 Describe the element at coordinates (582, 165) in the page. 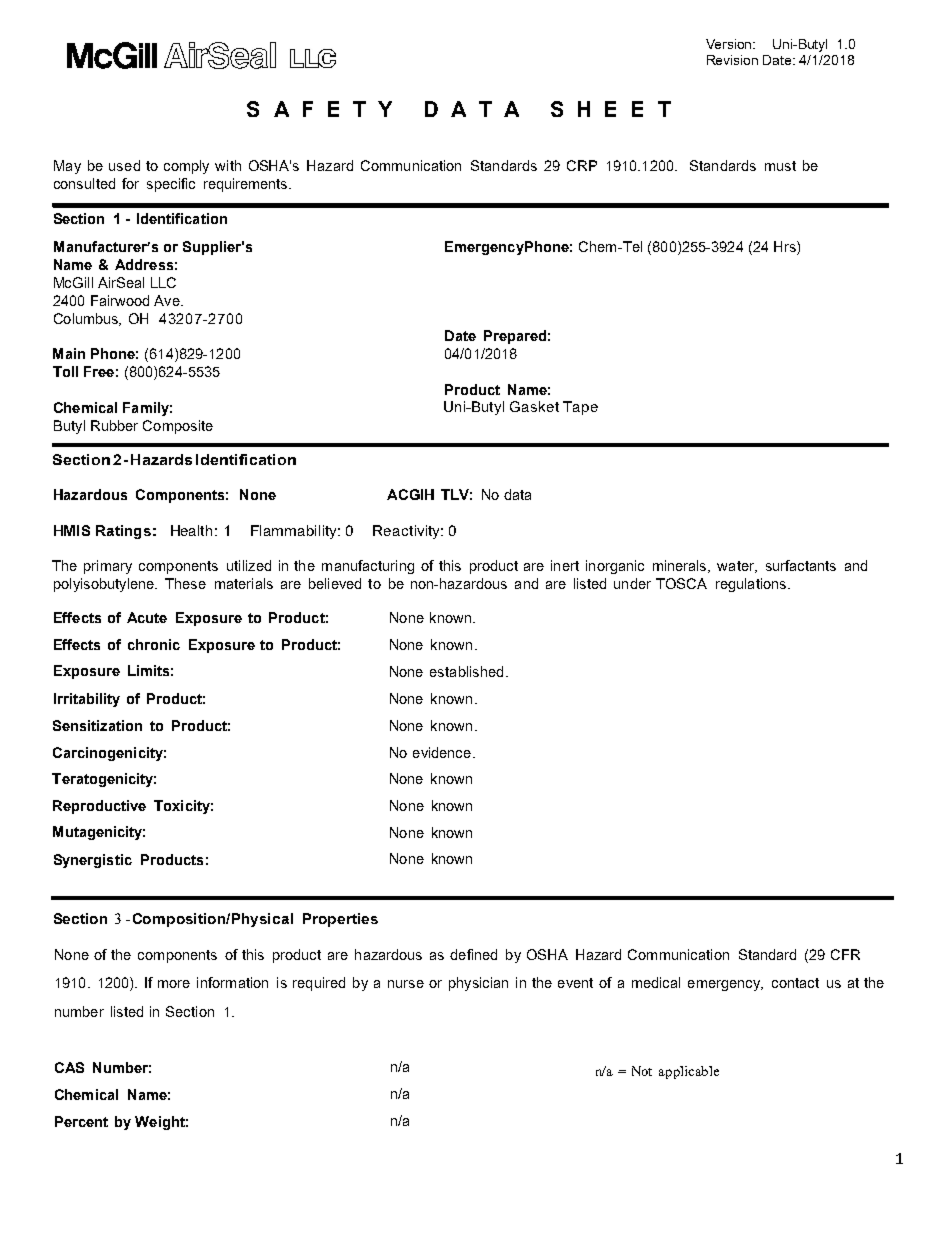

I see `CRP` at that location.
